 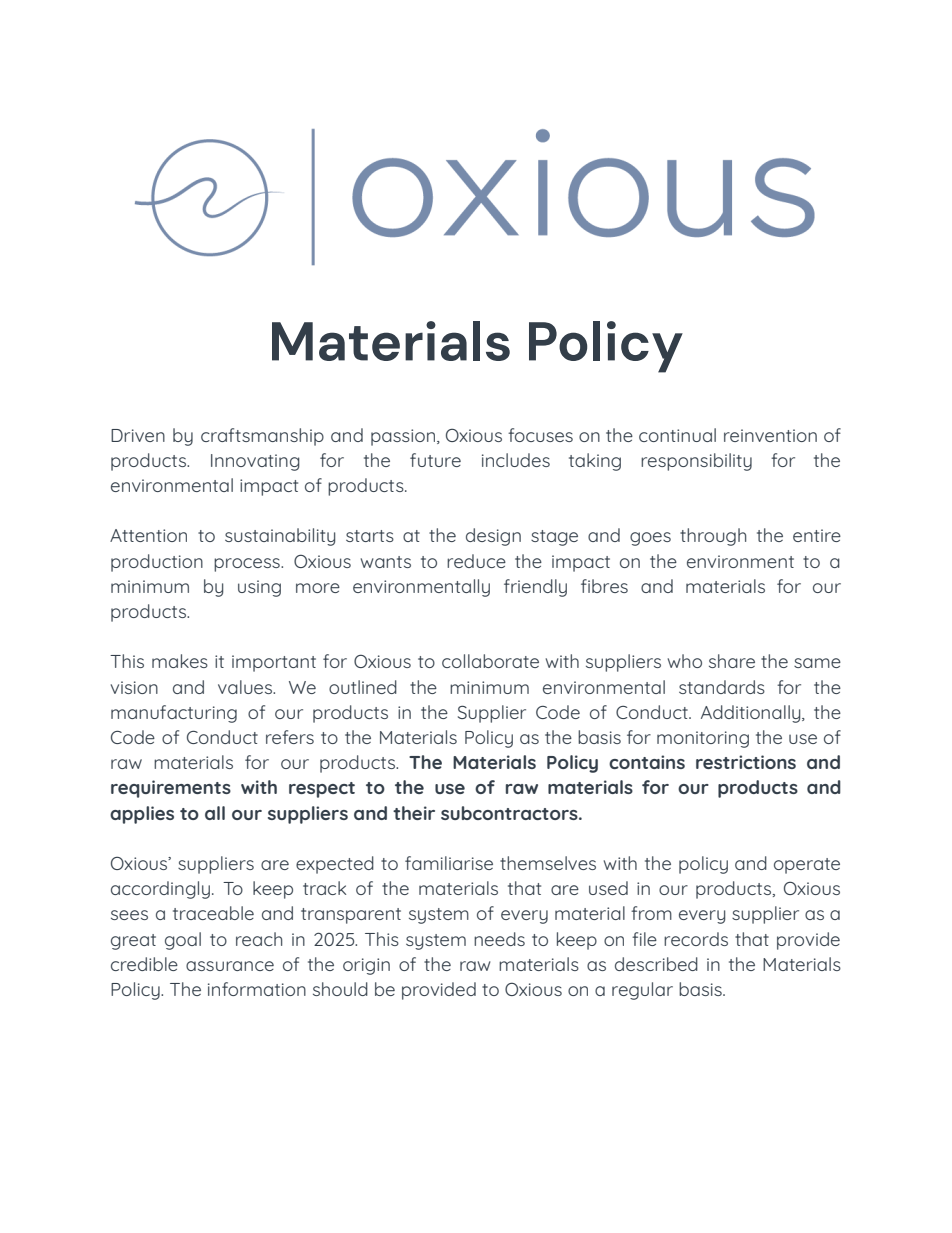 I want to click on Additionally, so click(x=752, y=714).
